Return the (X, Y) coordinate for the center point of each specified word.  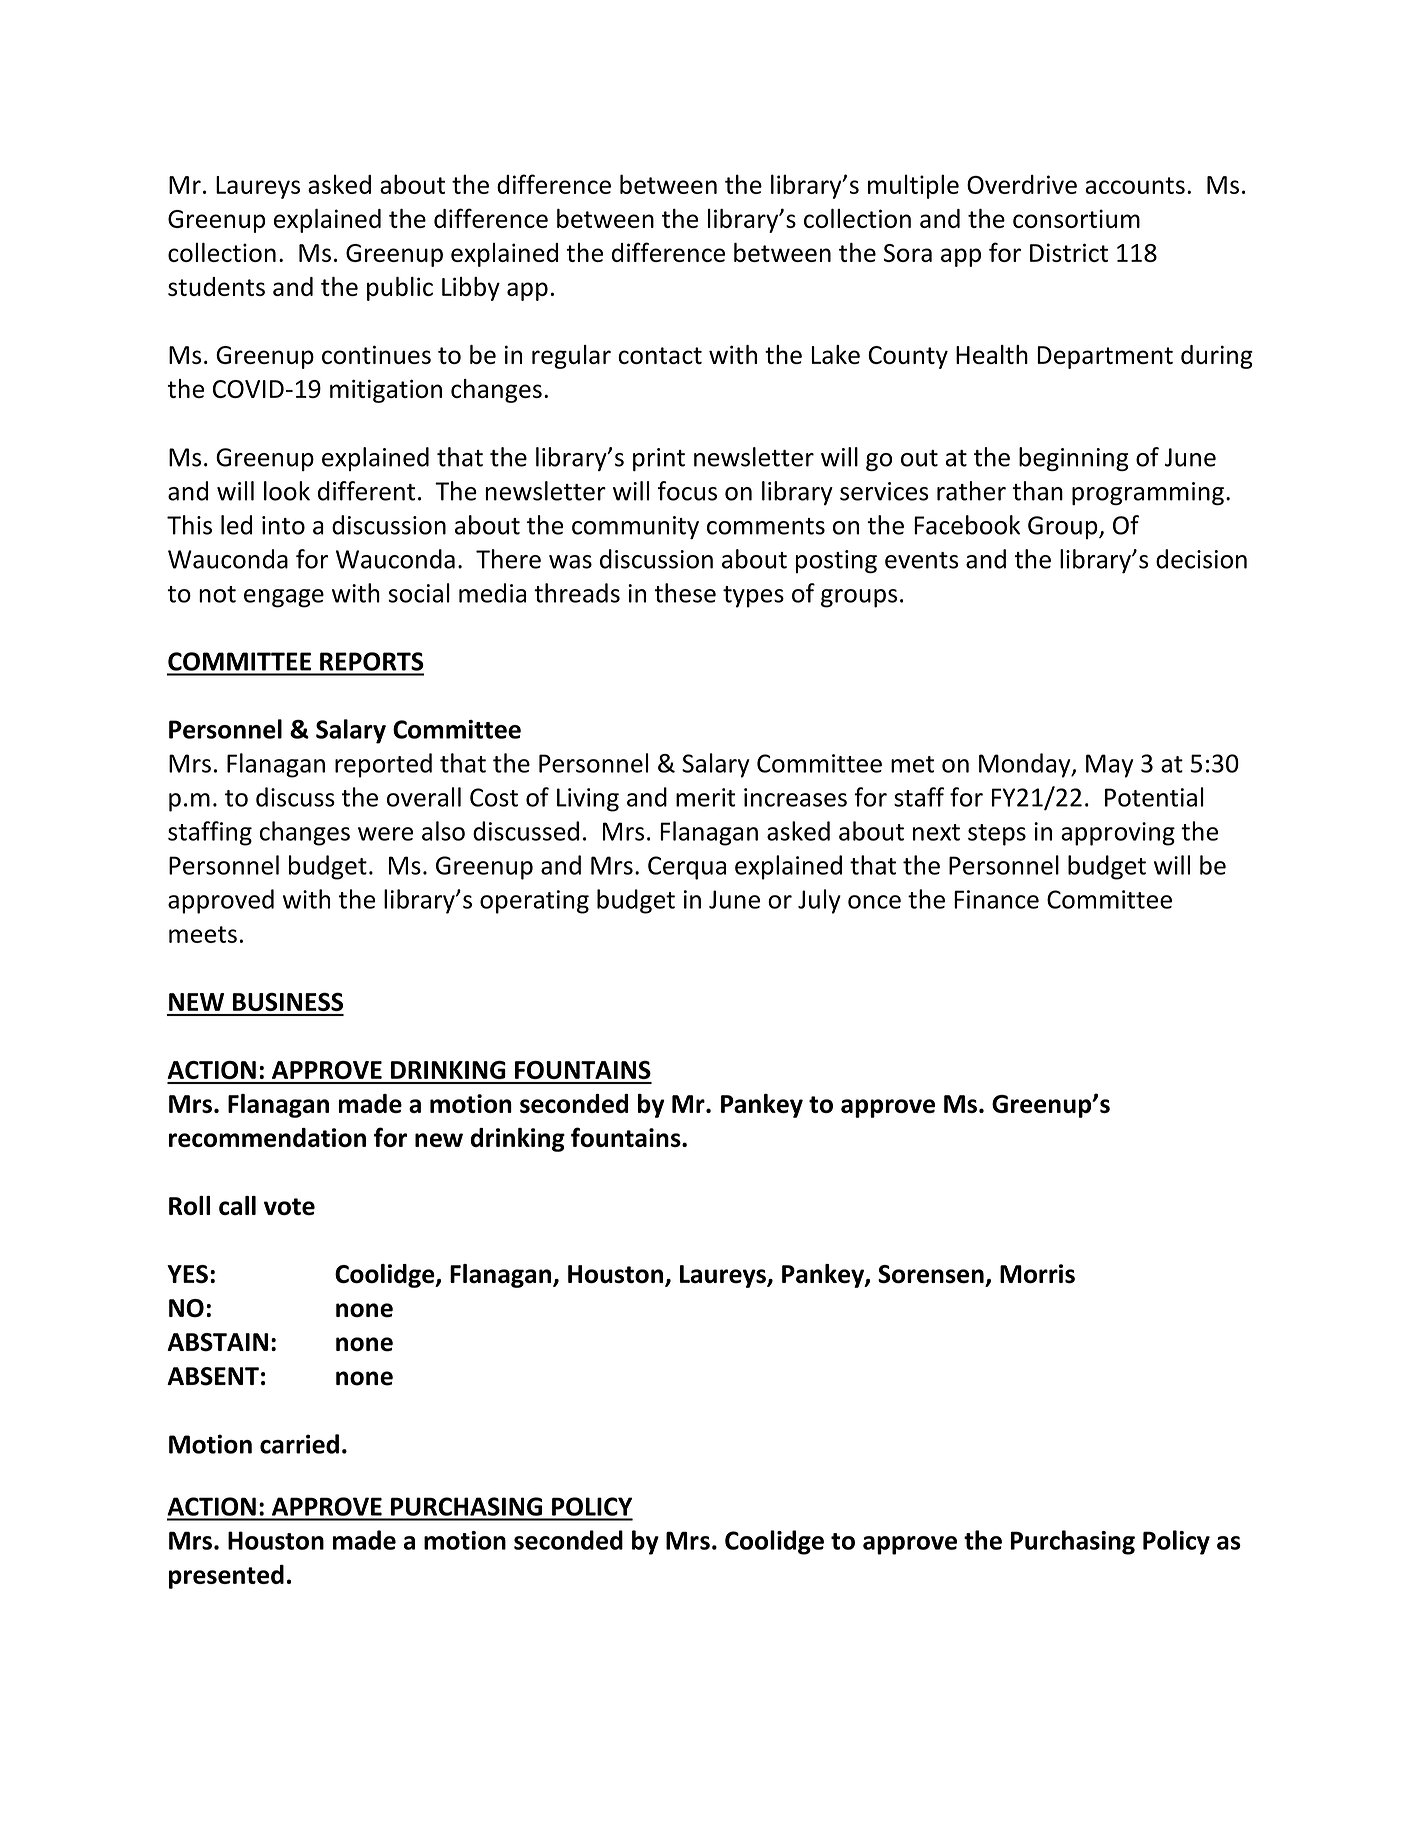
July (819, 901)
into (283, 525)
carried (299, 1444)
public (400, 289)
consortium (1076, 218)
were (385, 834)
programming (1148, 493)
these (685, 593)
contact (660, 355)
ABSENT (213, 1376)
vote (289, 1207)
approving (1118, 834)
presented (226, 1576)
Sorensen (932, 1275)
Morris (1037, 1274)
